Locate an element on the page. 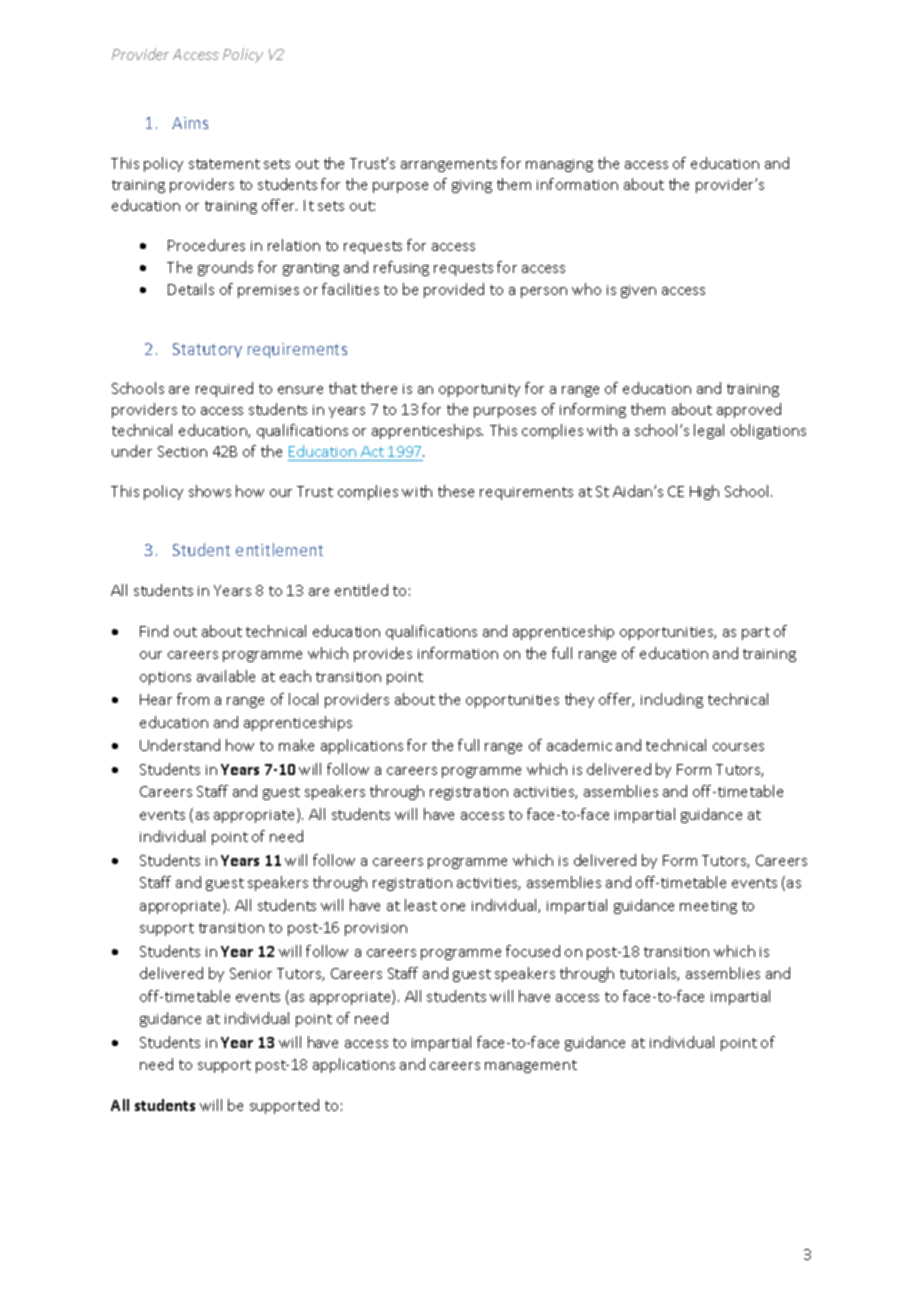 Image resolution: width=924 pixels, height=1309 pixels. managing is located at coordinates (559, 165).
